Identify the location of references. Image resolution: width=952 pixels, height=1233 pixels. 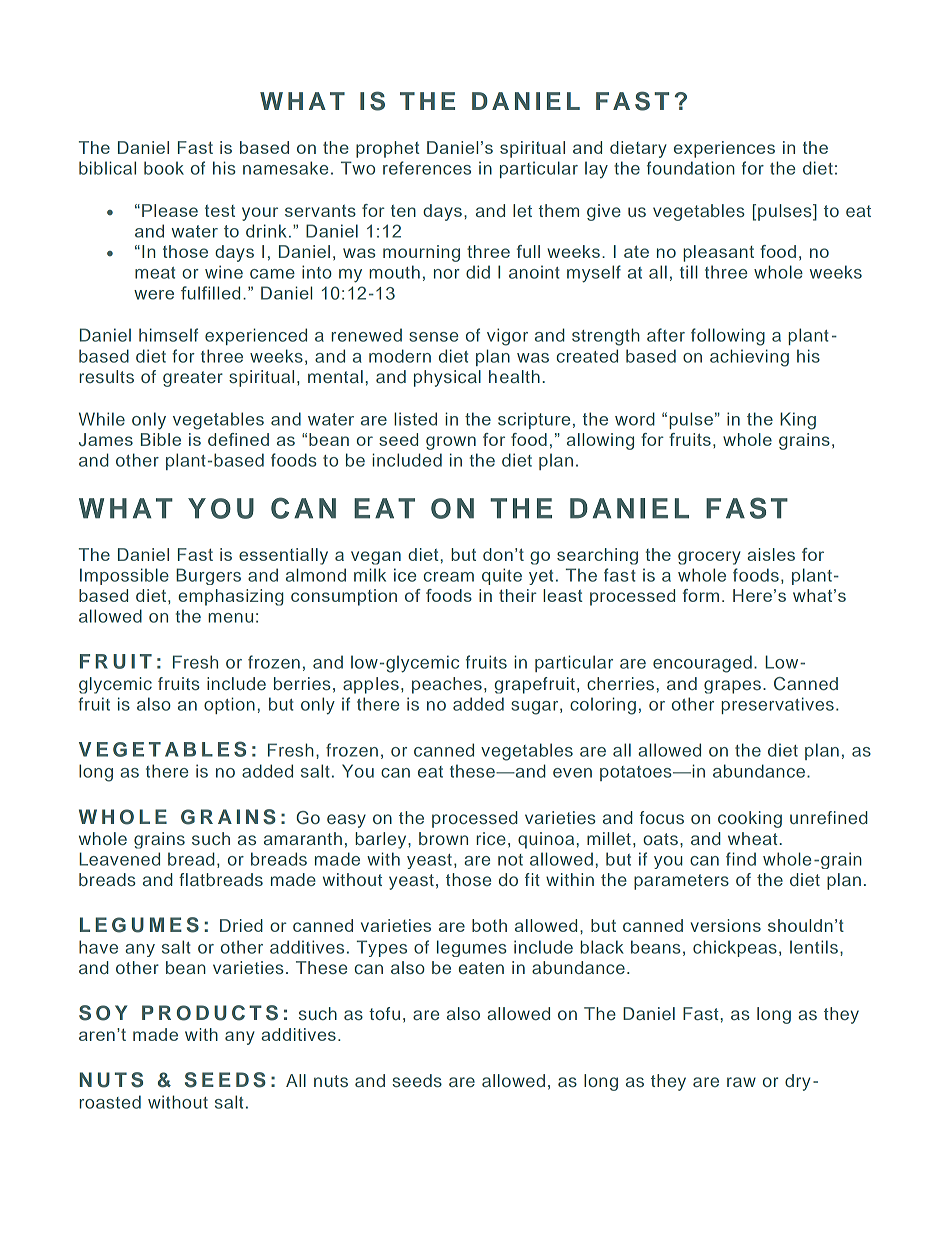
(427, 168).
